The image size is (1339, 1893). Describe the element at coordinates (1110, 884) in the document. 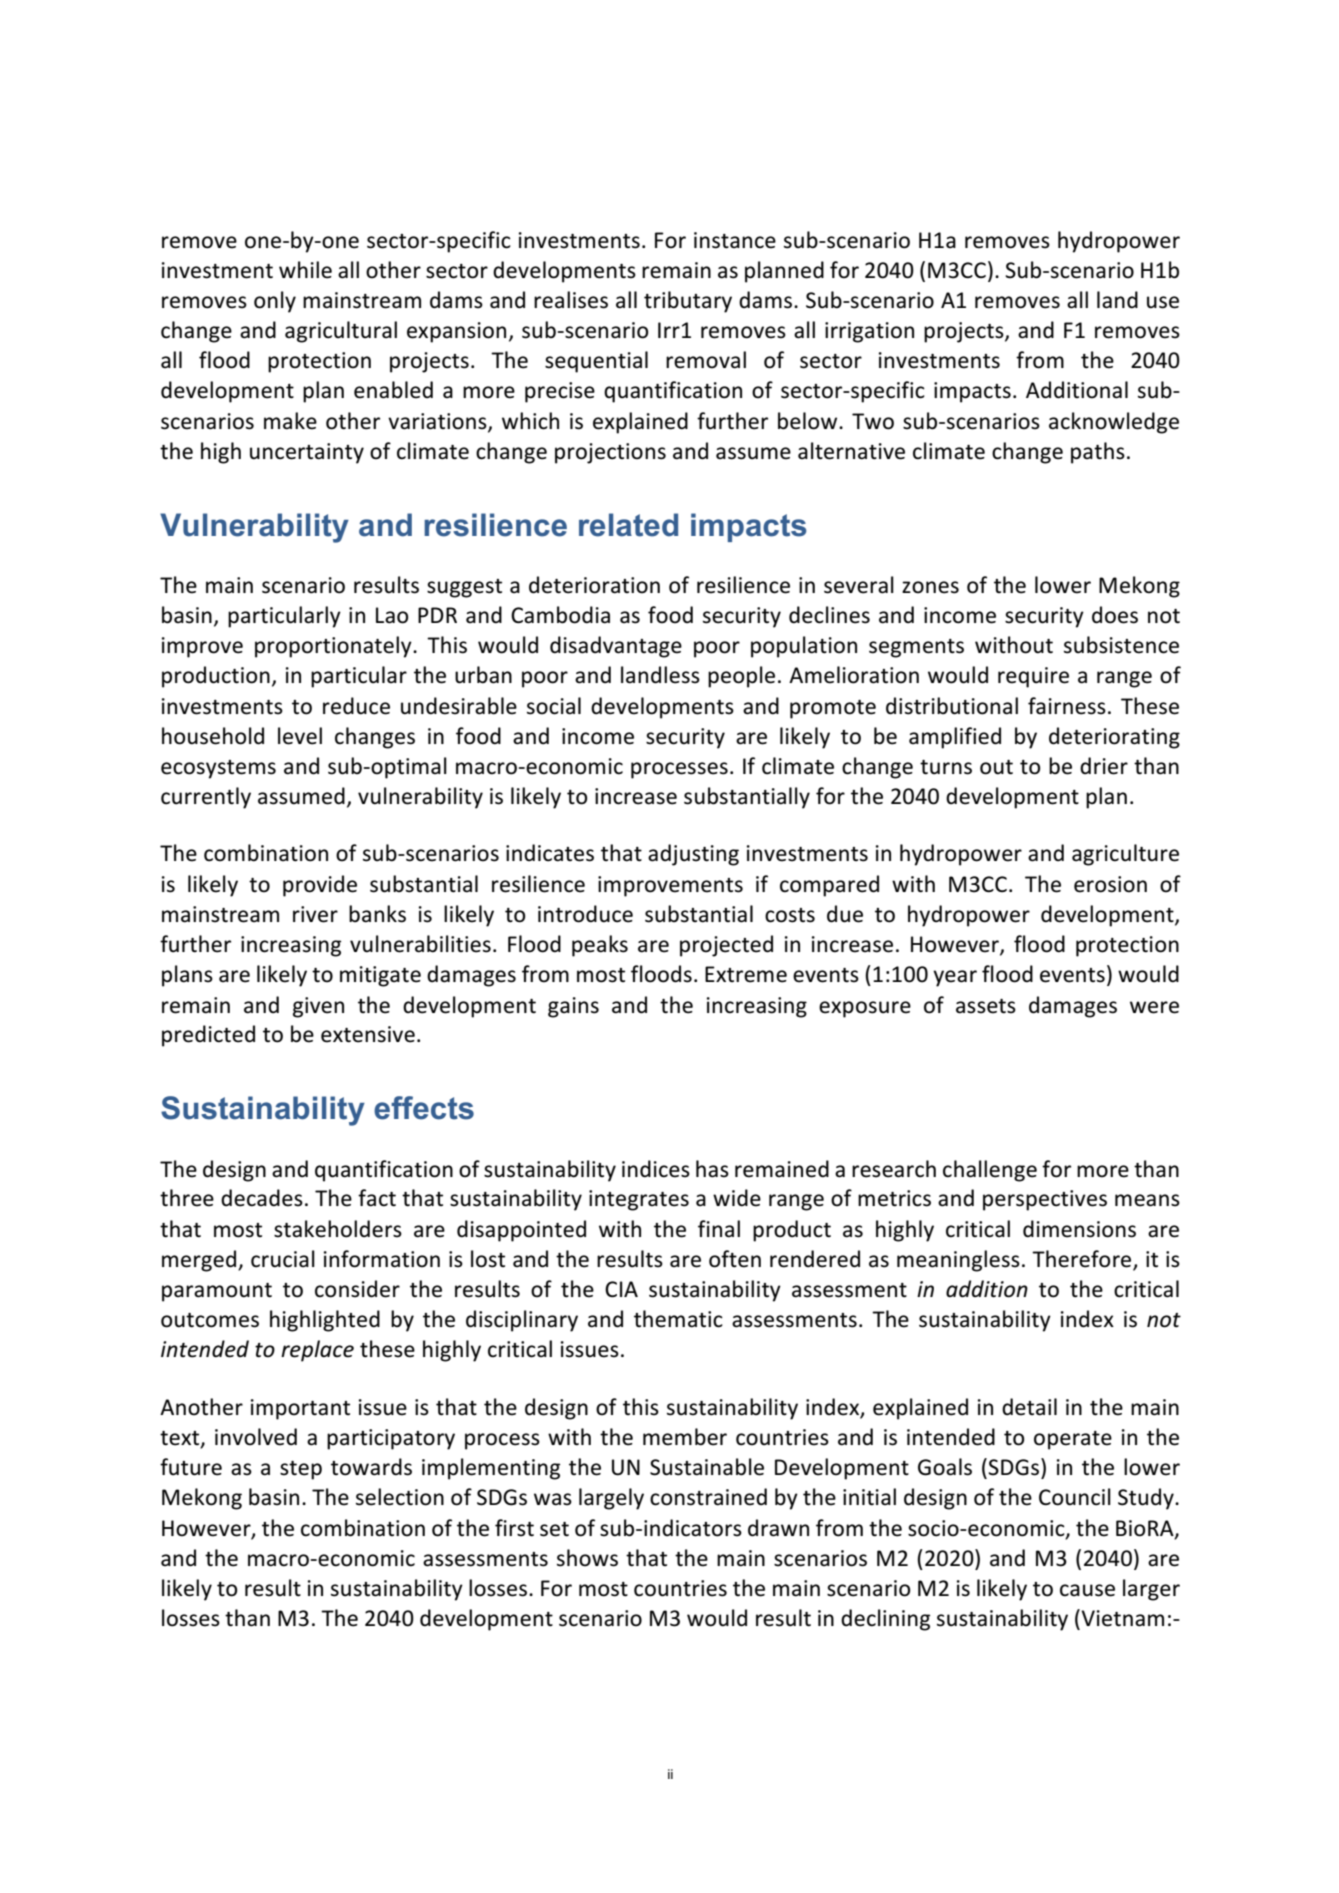

I see `erosion` at that location.
